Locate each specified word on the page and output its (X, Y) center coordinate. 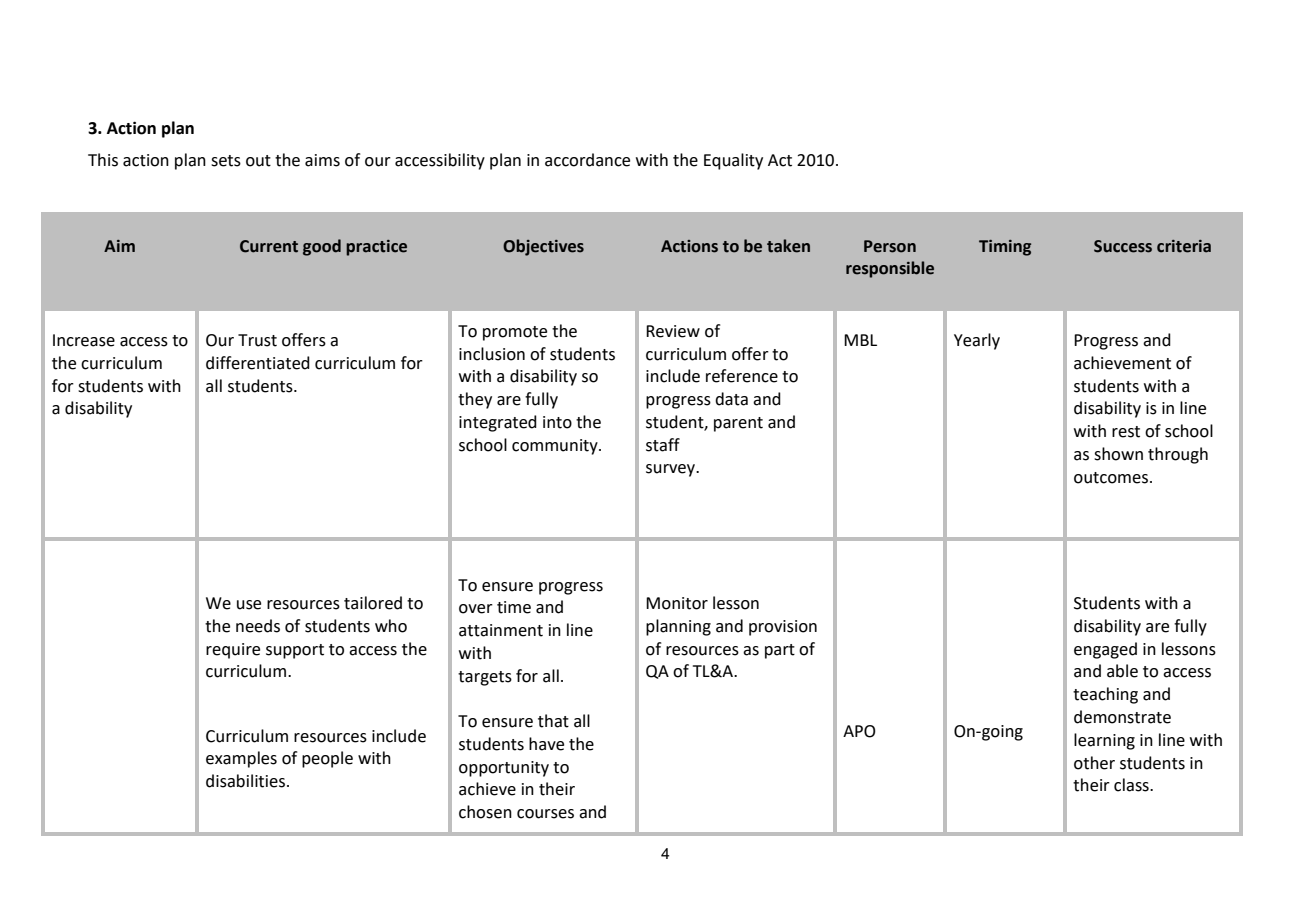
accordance (587, 160)
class (1132, 785)
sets (226, 161)
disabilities (245, 781)
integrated (498, 423)
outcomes (1111, 478)
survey (672, 470)
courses (545, 814)
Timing (1005, 248)
